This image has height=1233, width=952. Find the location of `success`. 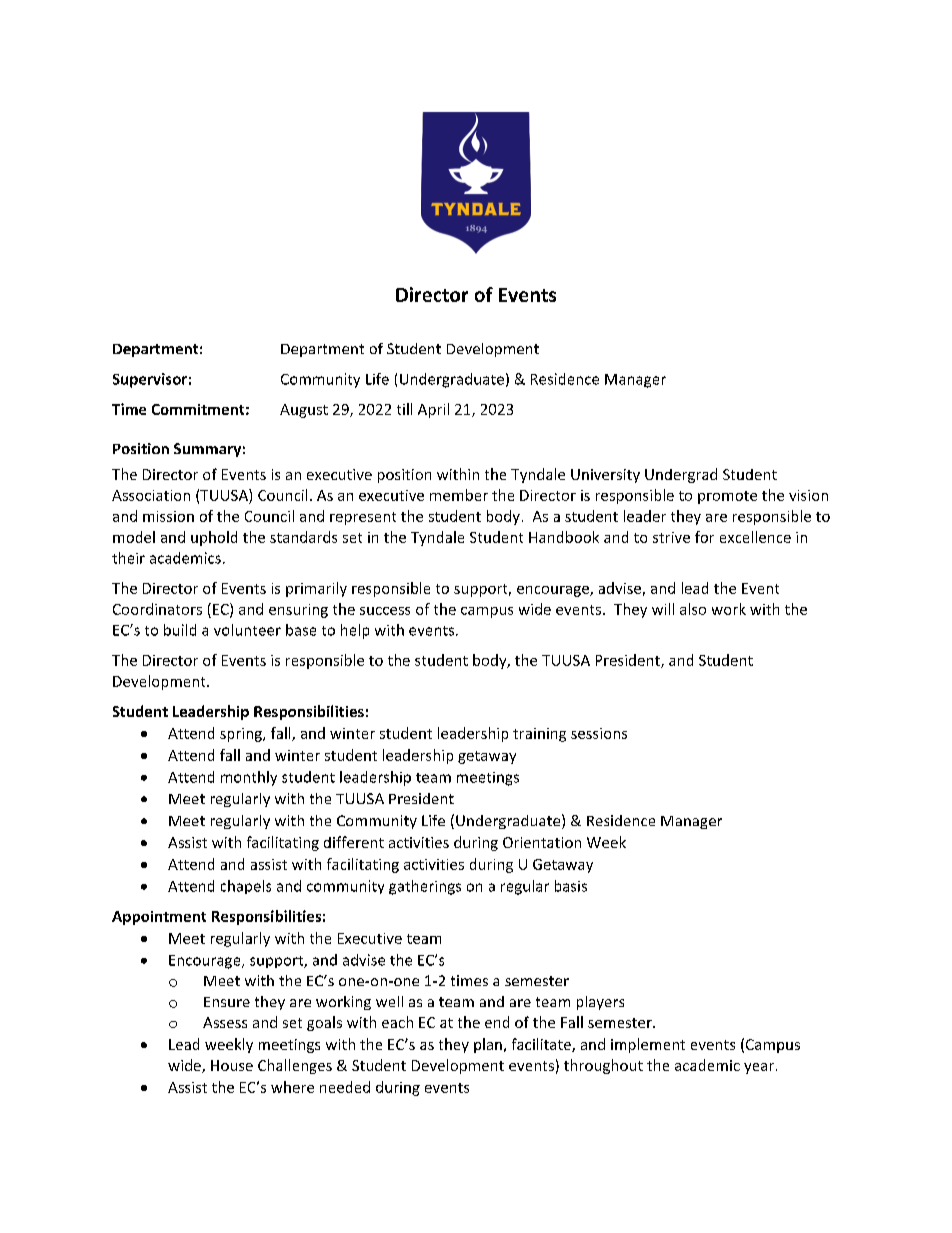

success is located at coordinates (385, 611).
